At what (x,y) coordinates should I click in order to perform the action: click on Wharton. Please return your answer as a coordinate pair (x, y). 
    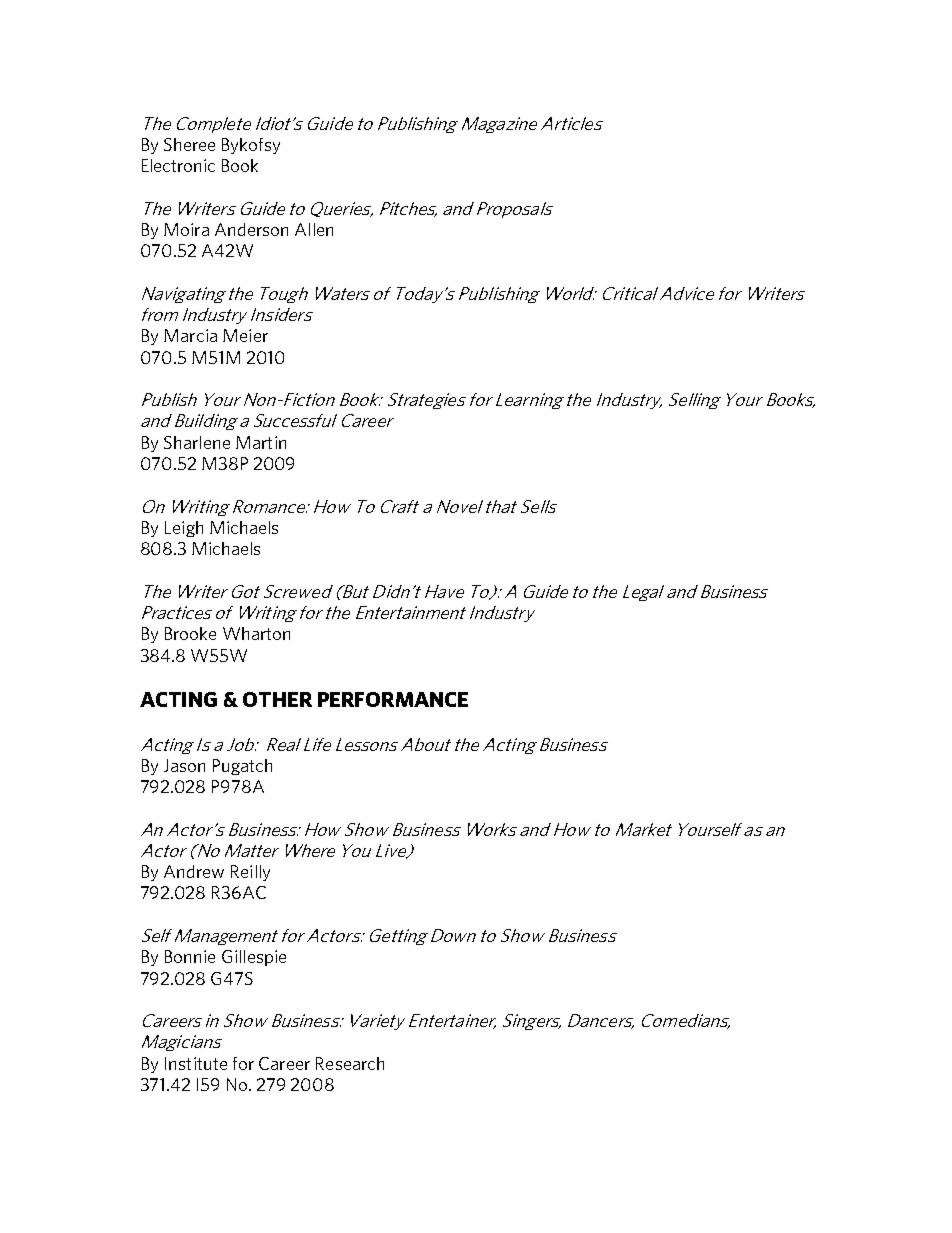
    Looking at the image, I should click on (256, 633).
